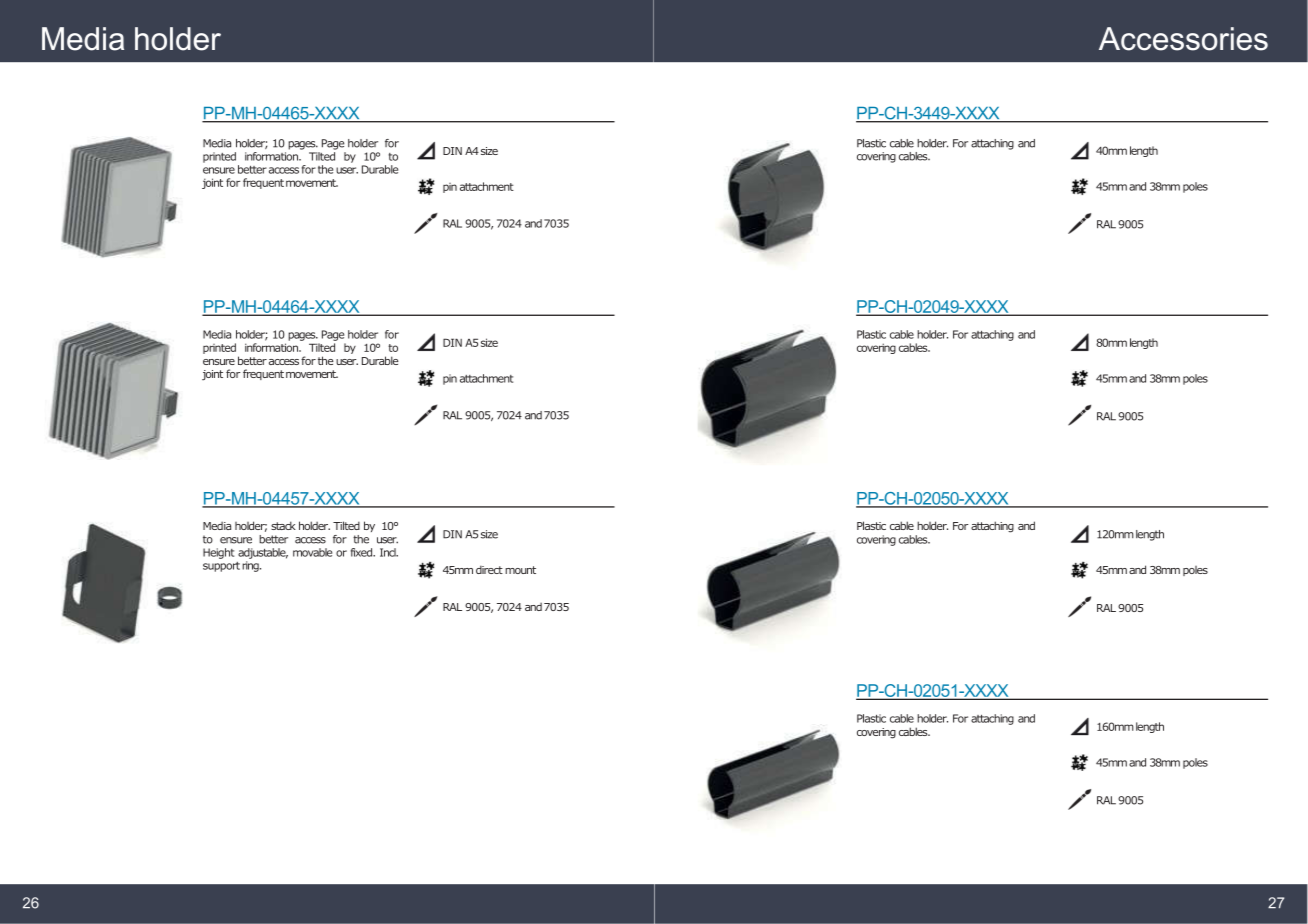 This screenshot has width=1308, height=924. Describe the element at coordinates (520, 570) in the screenshot. I see `mount` at that location.
